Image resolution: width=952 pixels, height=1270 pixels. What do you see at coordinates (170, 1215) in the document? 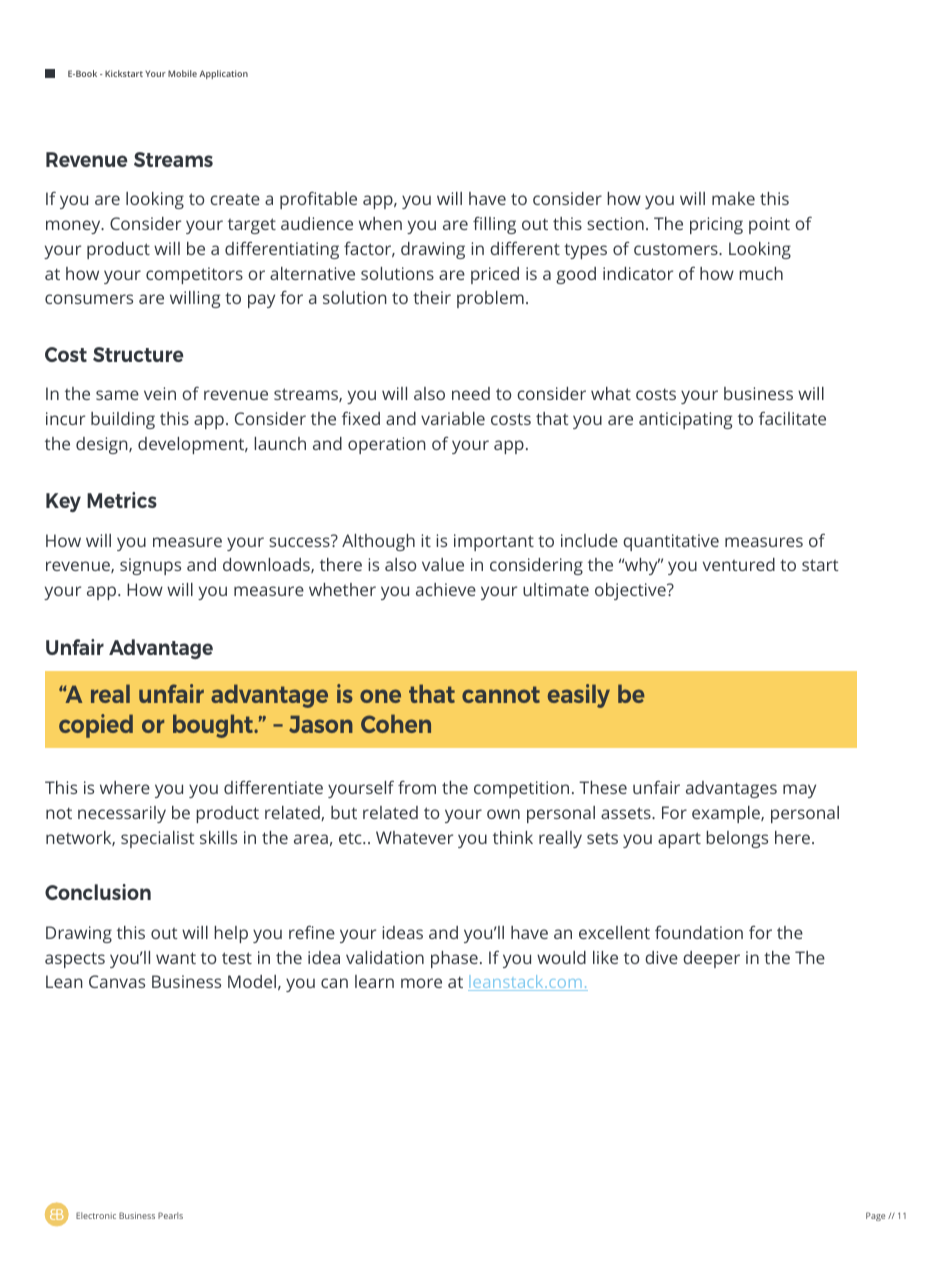
I see `Pearls` at bounding box center [170, 1215].
